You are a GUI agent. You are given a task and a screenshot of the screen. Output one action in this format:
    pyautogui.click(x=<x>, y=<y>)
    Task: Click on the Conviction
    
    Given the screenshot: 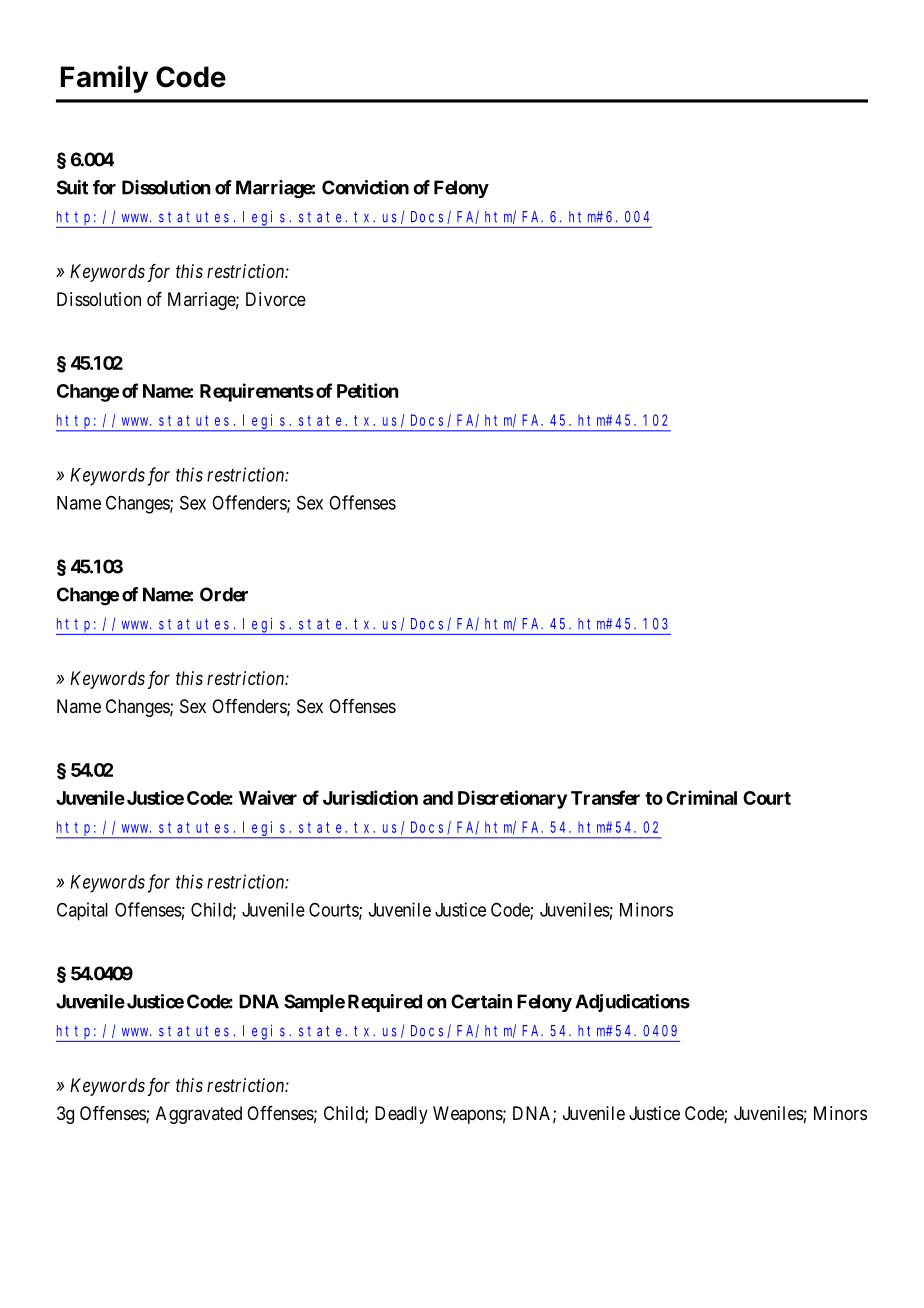 What is the action you would take?
    pyautogui.click(x=365, y=187)
